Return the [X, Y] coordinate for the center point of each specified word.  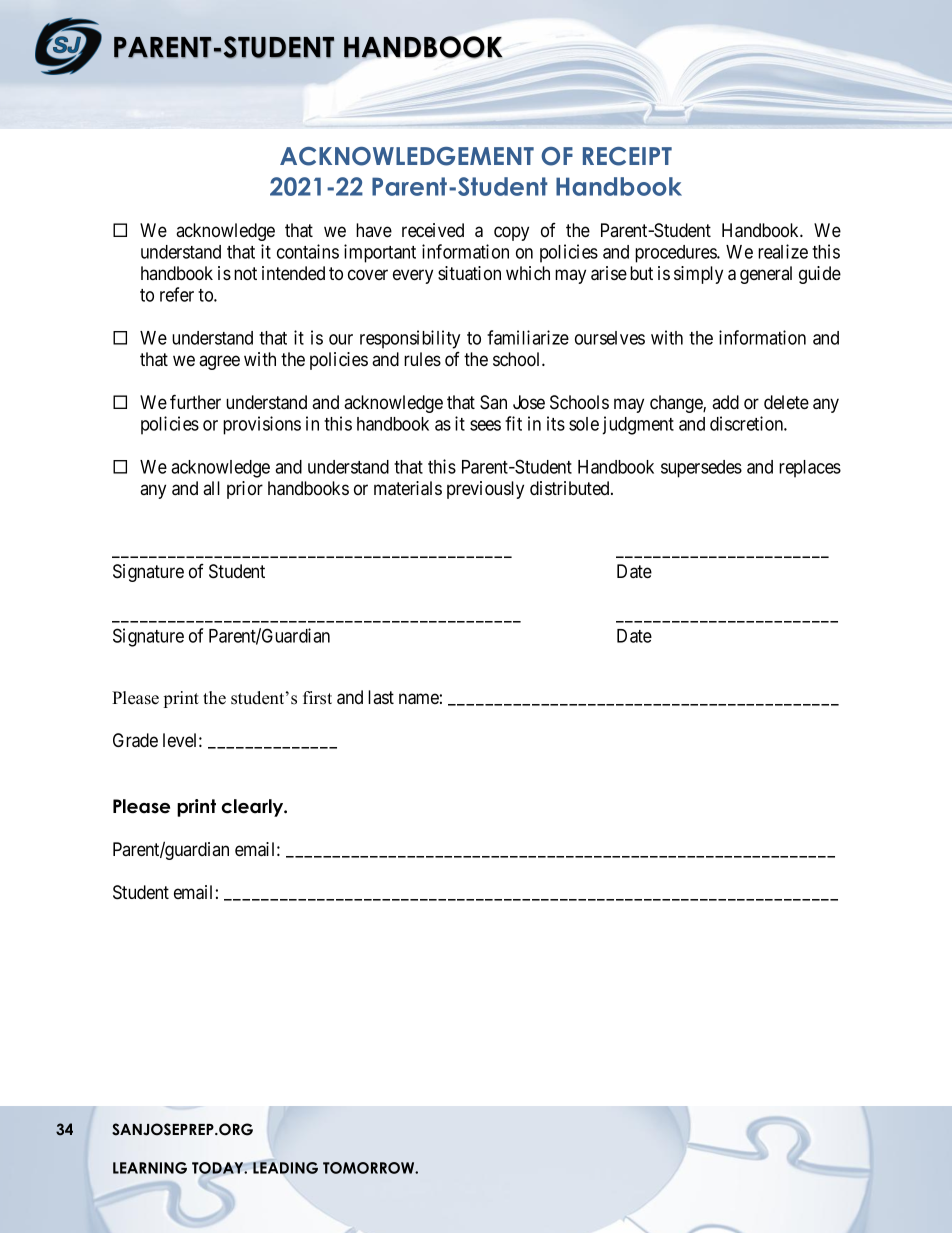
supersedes [701, 469]
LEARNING [150, 1168]
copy [511, 233]
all [211, 488]
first [317, 698]
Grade [135, 740]
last [381, 697]
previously [485, 490]
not [245, 274]
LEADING [285, 1168]
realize [783, 251]
